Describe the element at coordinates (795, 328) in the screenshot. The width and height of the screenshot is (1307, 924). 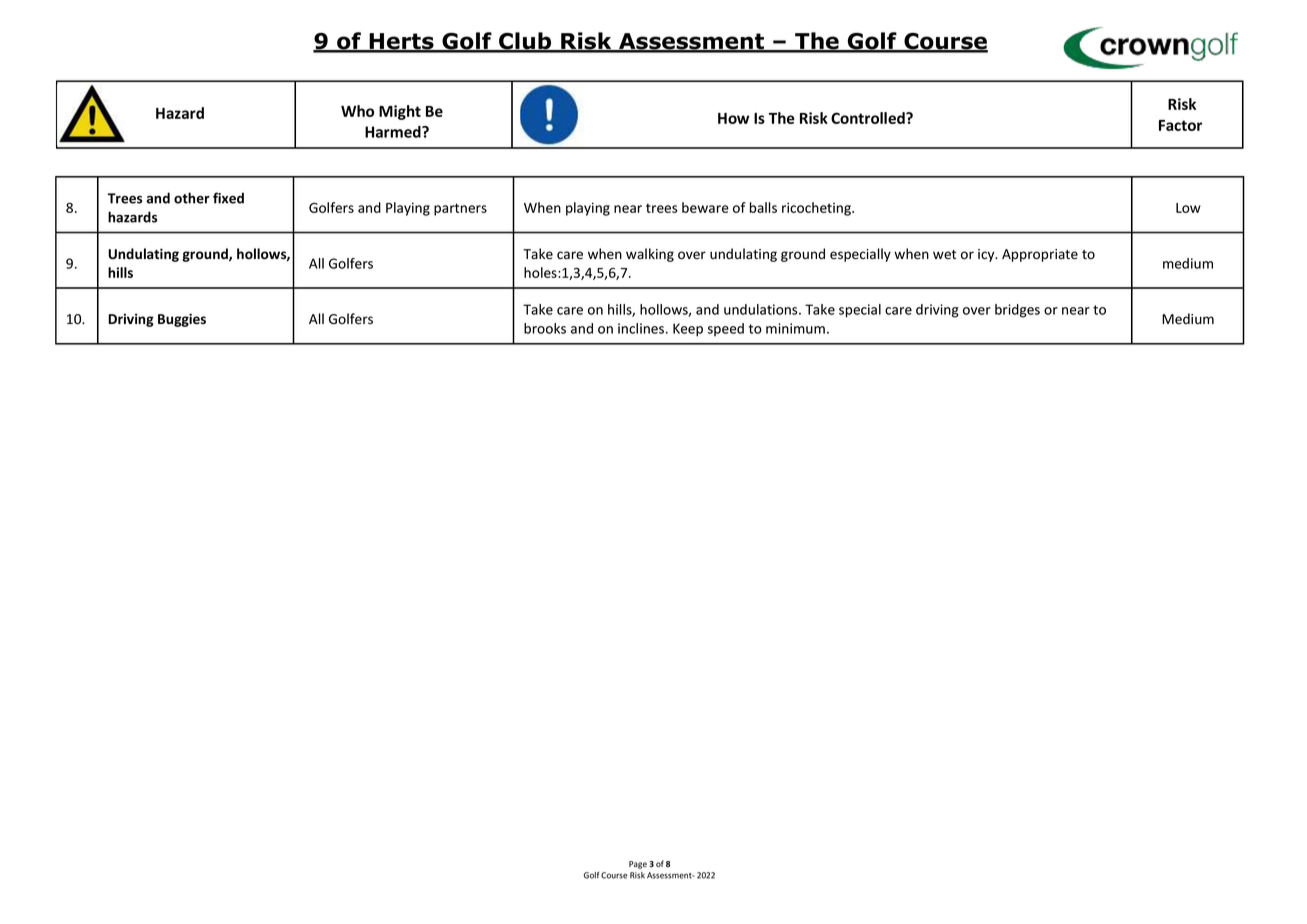
I see `minimum` at that location.
